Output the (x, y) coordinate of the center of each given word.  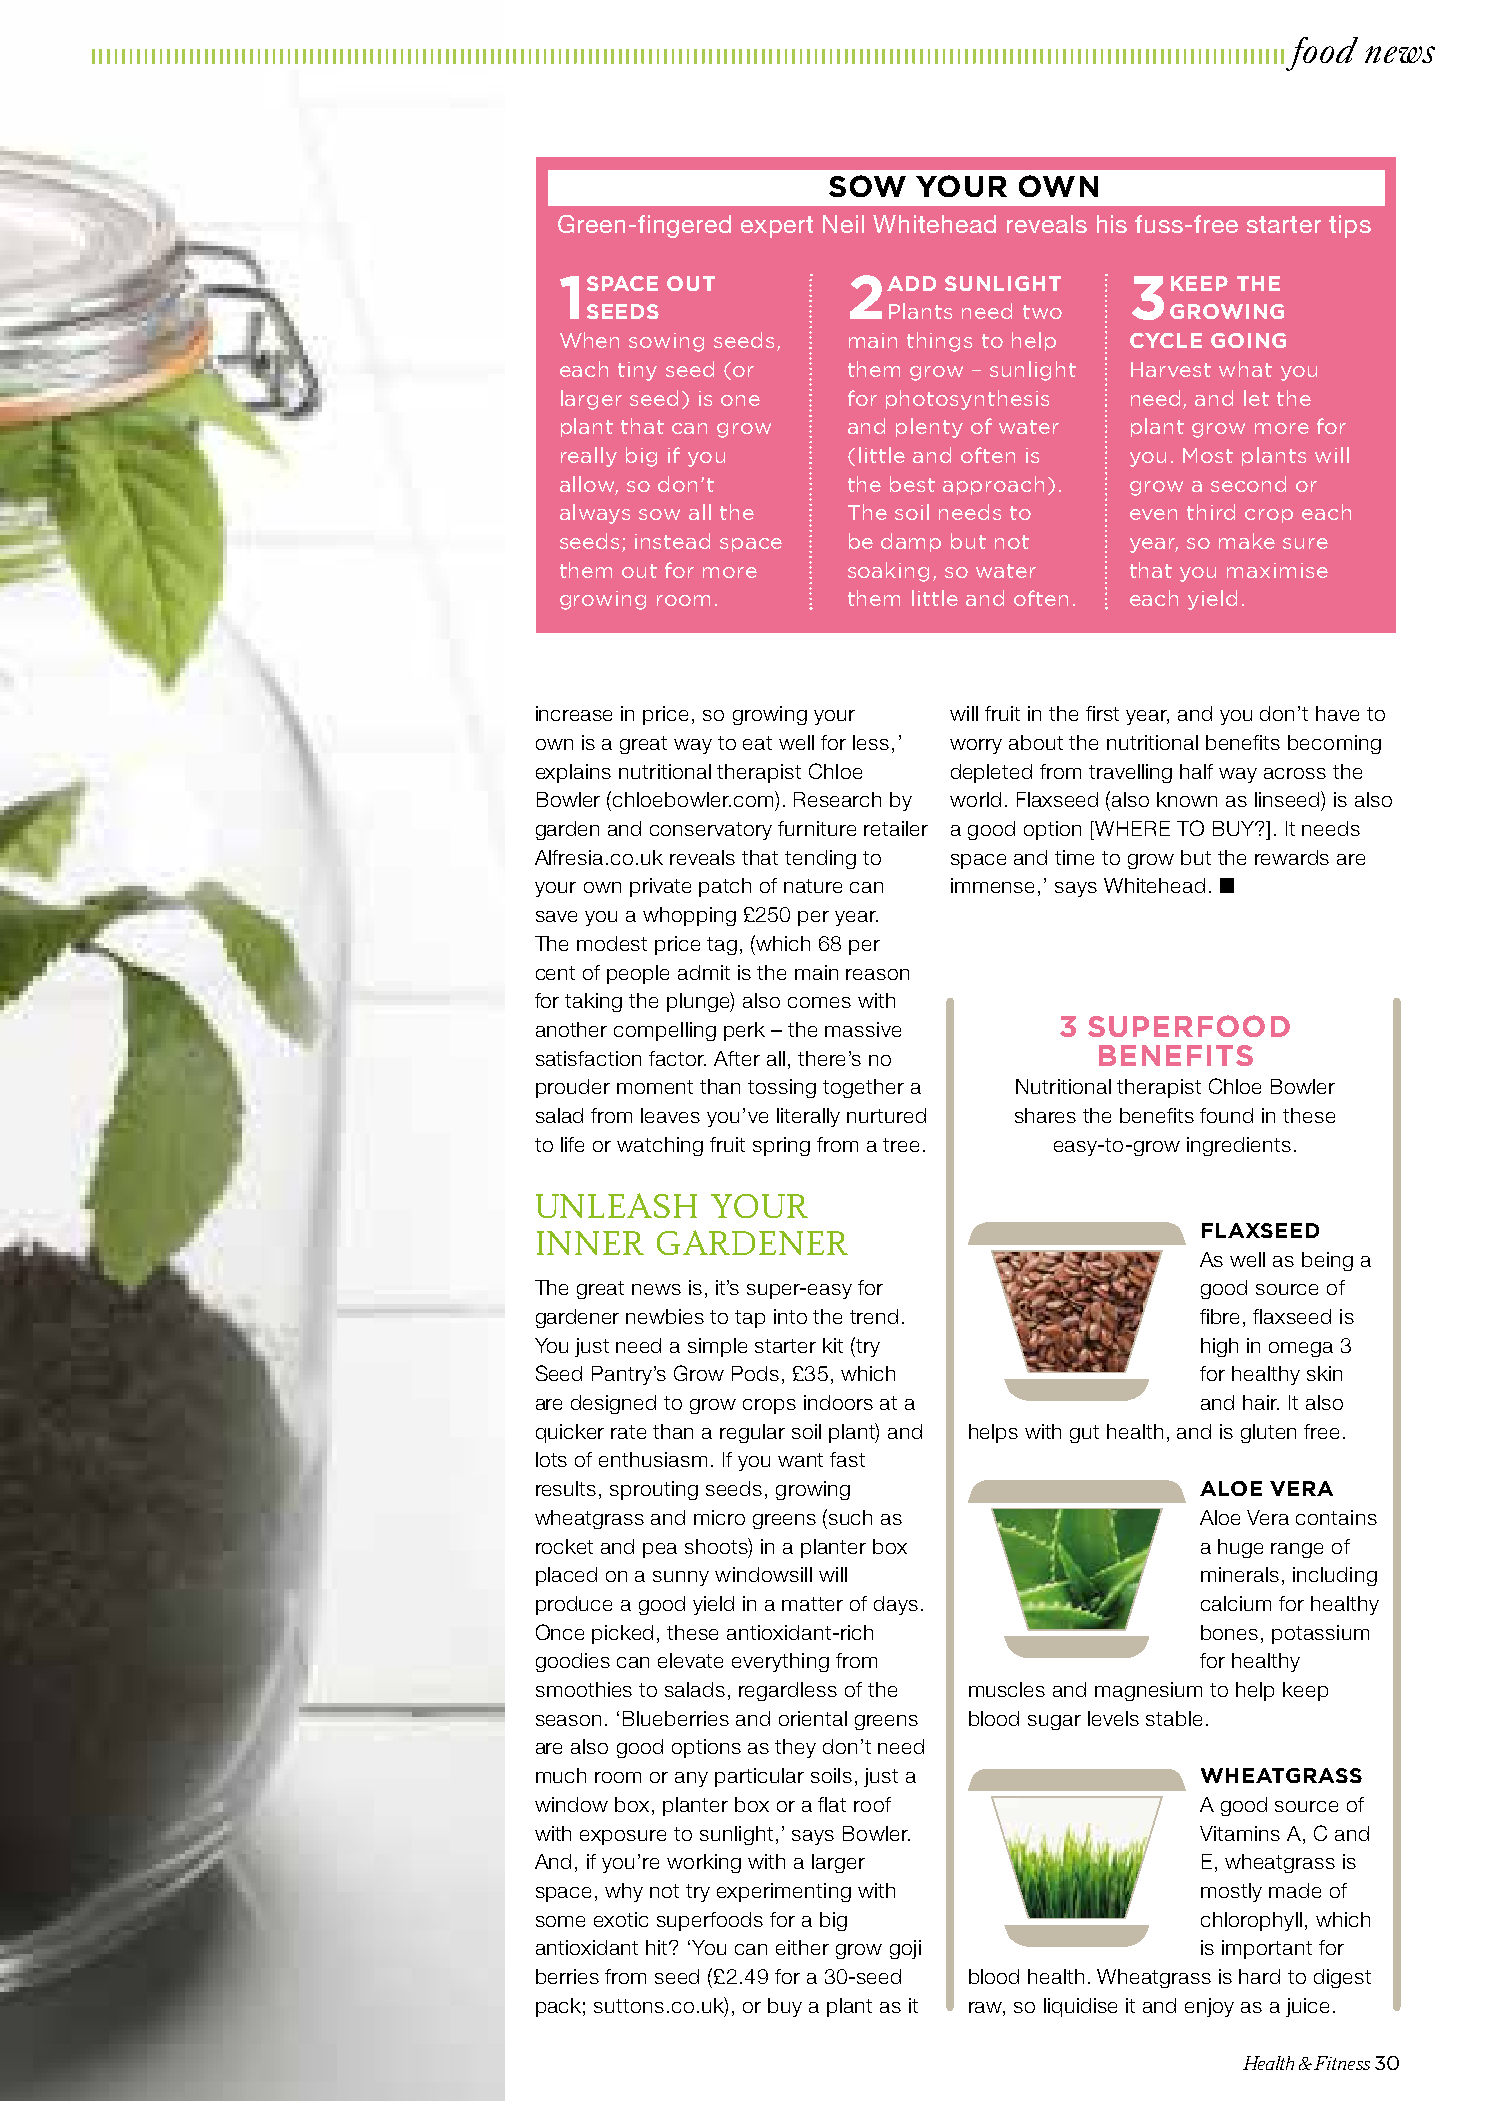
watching (660, 1146)
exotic (621, 1919)
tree (901, 1145)
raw (986, 2007)
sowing (666, 342)
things (939, 342)
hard (1259, 1976)
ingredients (1239, 1146)
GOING (1248, 340)
